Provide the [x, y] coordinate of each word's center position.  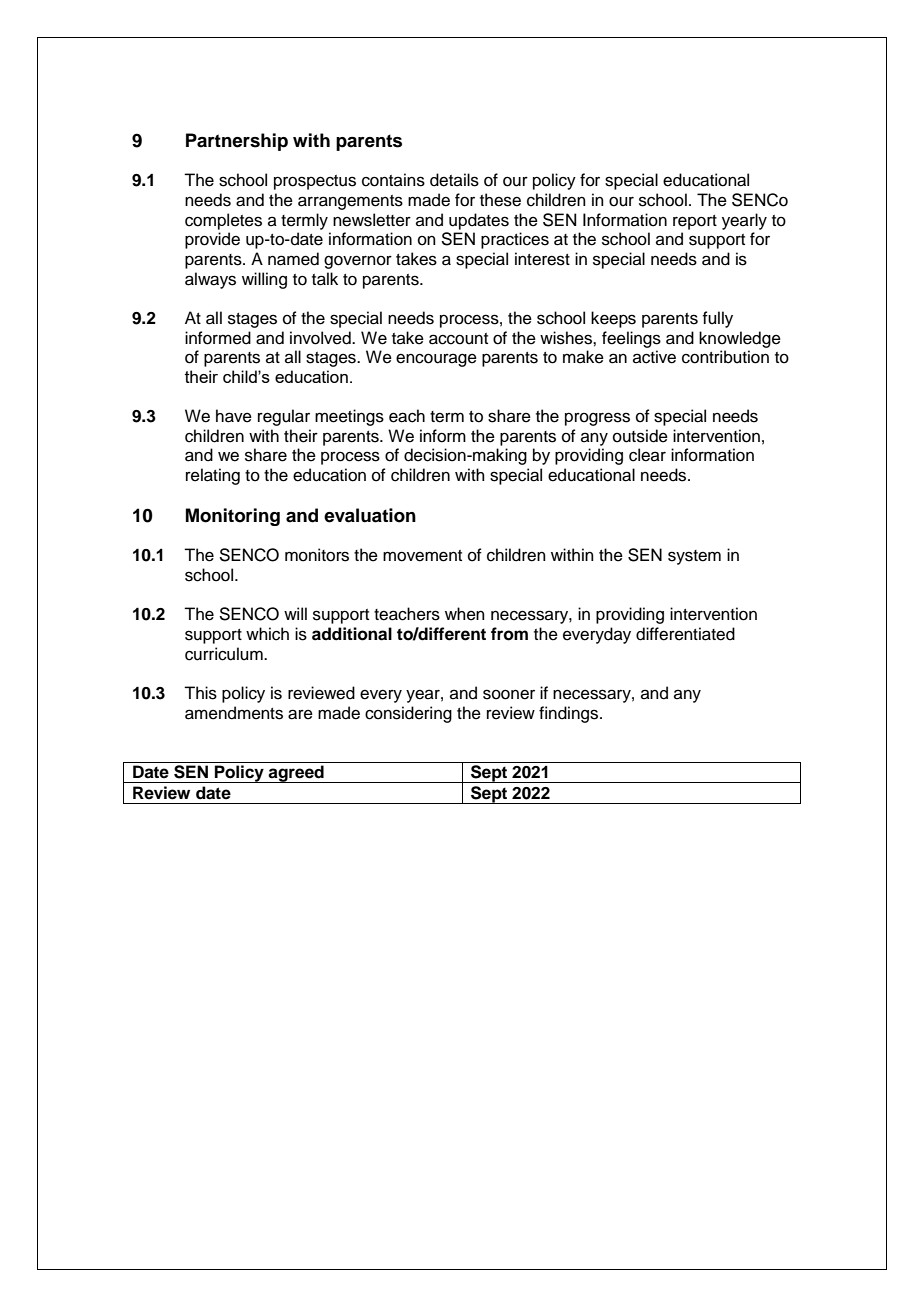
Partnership [237, 142]
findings [570, 714]
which [267, 634]
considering [408, 714]
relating [213, 476]
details [454, 180]
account [458, 339]
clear [647, 455]
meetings [349, 417]
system [694, 557]
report [695, 222]
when [465, 614]
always [210, 280]
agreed [296, 774]
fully [718, 319]
